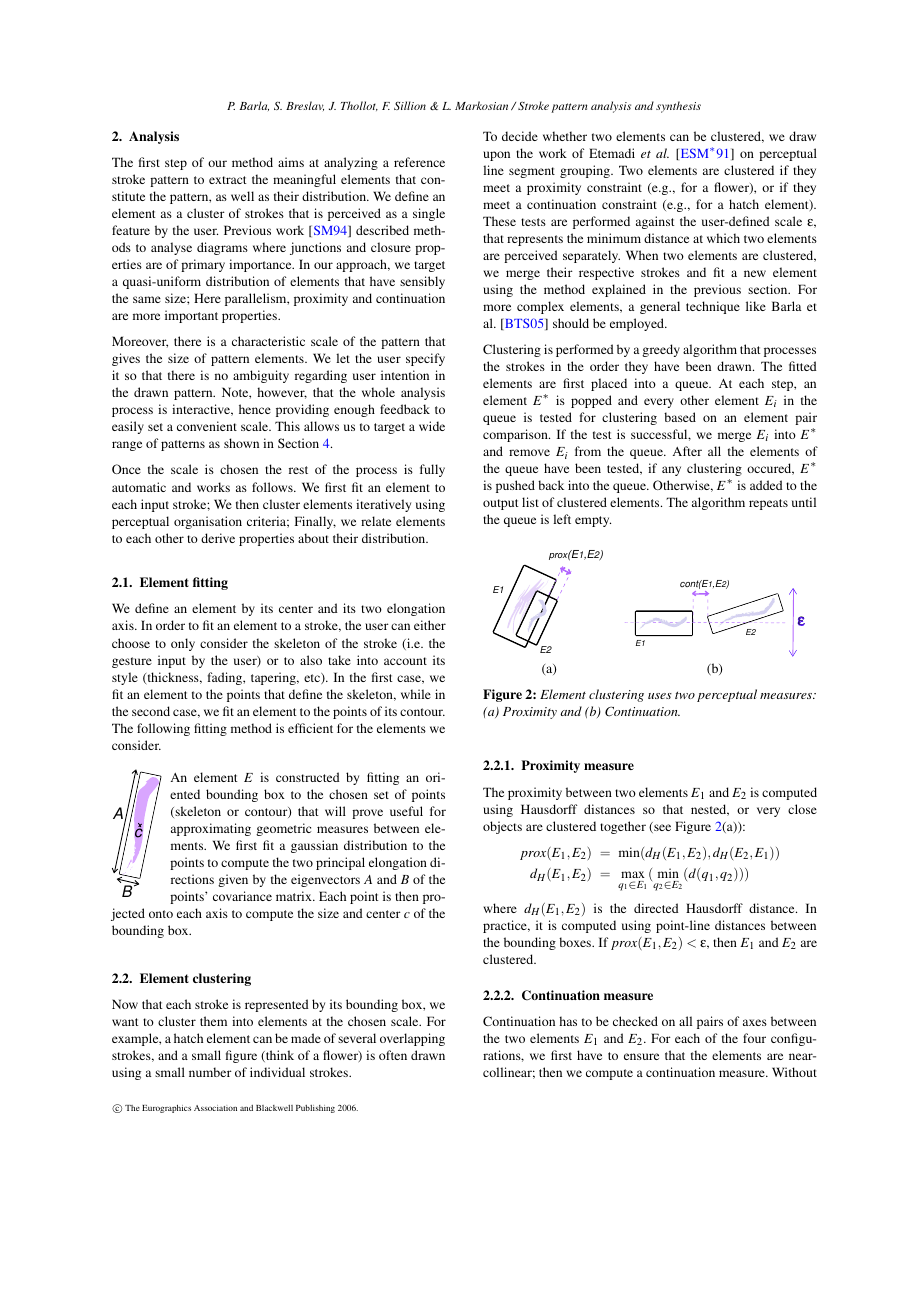 This page has height=1308, width=924. What do you see at coordinates (678, 107) in the page?
I see `synthesis` at bounding box center [678, 107].
